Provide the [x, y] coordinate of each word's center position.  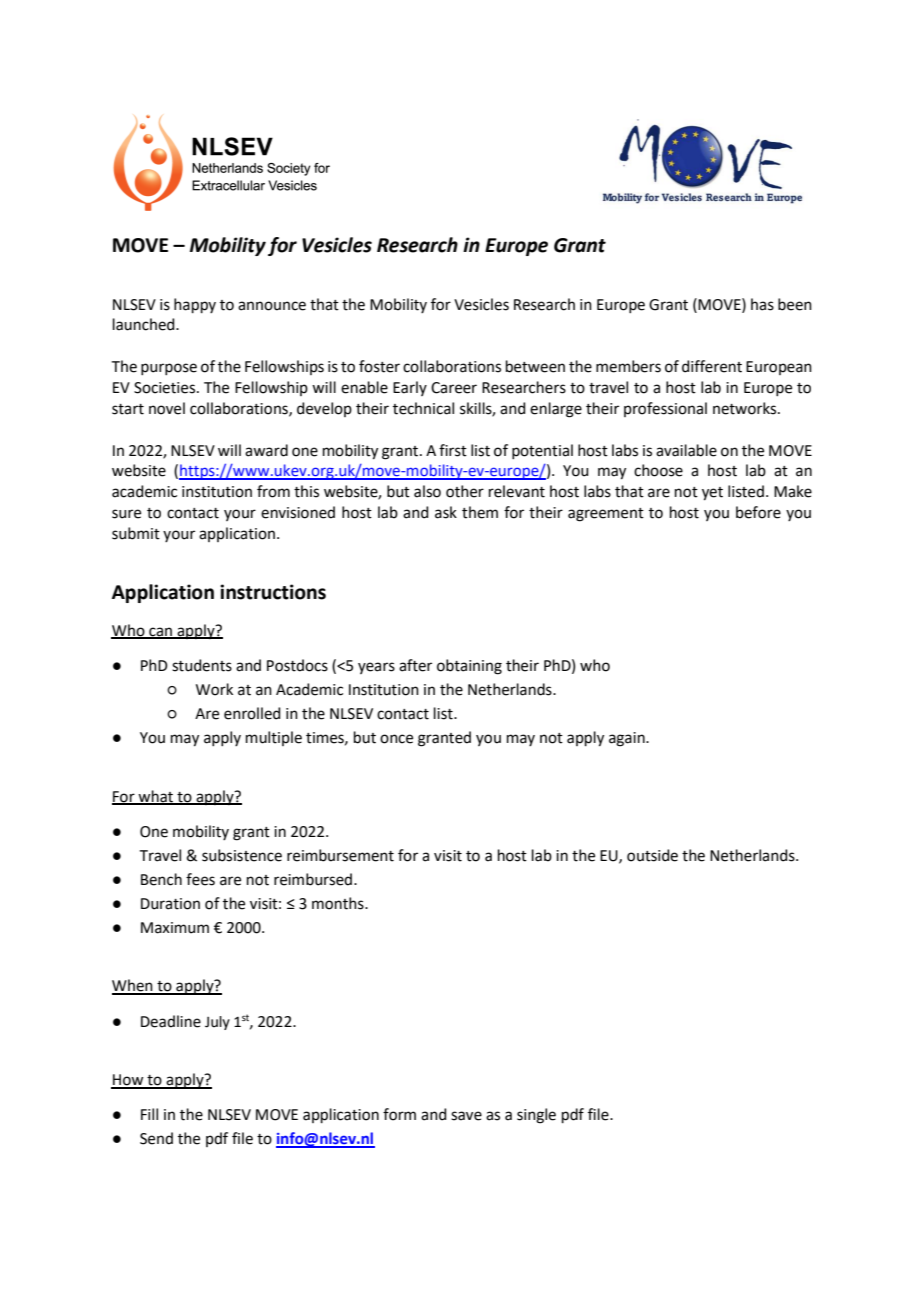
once [396, 739]
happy [195, 305]
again [628, 739]
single [536, 1116]
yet [712, 494]
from [273, 491]
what [156, 797]
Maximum [175, 928]
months [339, 903]
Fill [149, 1114]
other [465, 491]
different [712, 366]
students [202, 665]
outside [652, 855]
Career [454, 388]
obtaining [469, 667]
